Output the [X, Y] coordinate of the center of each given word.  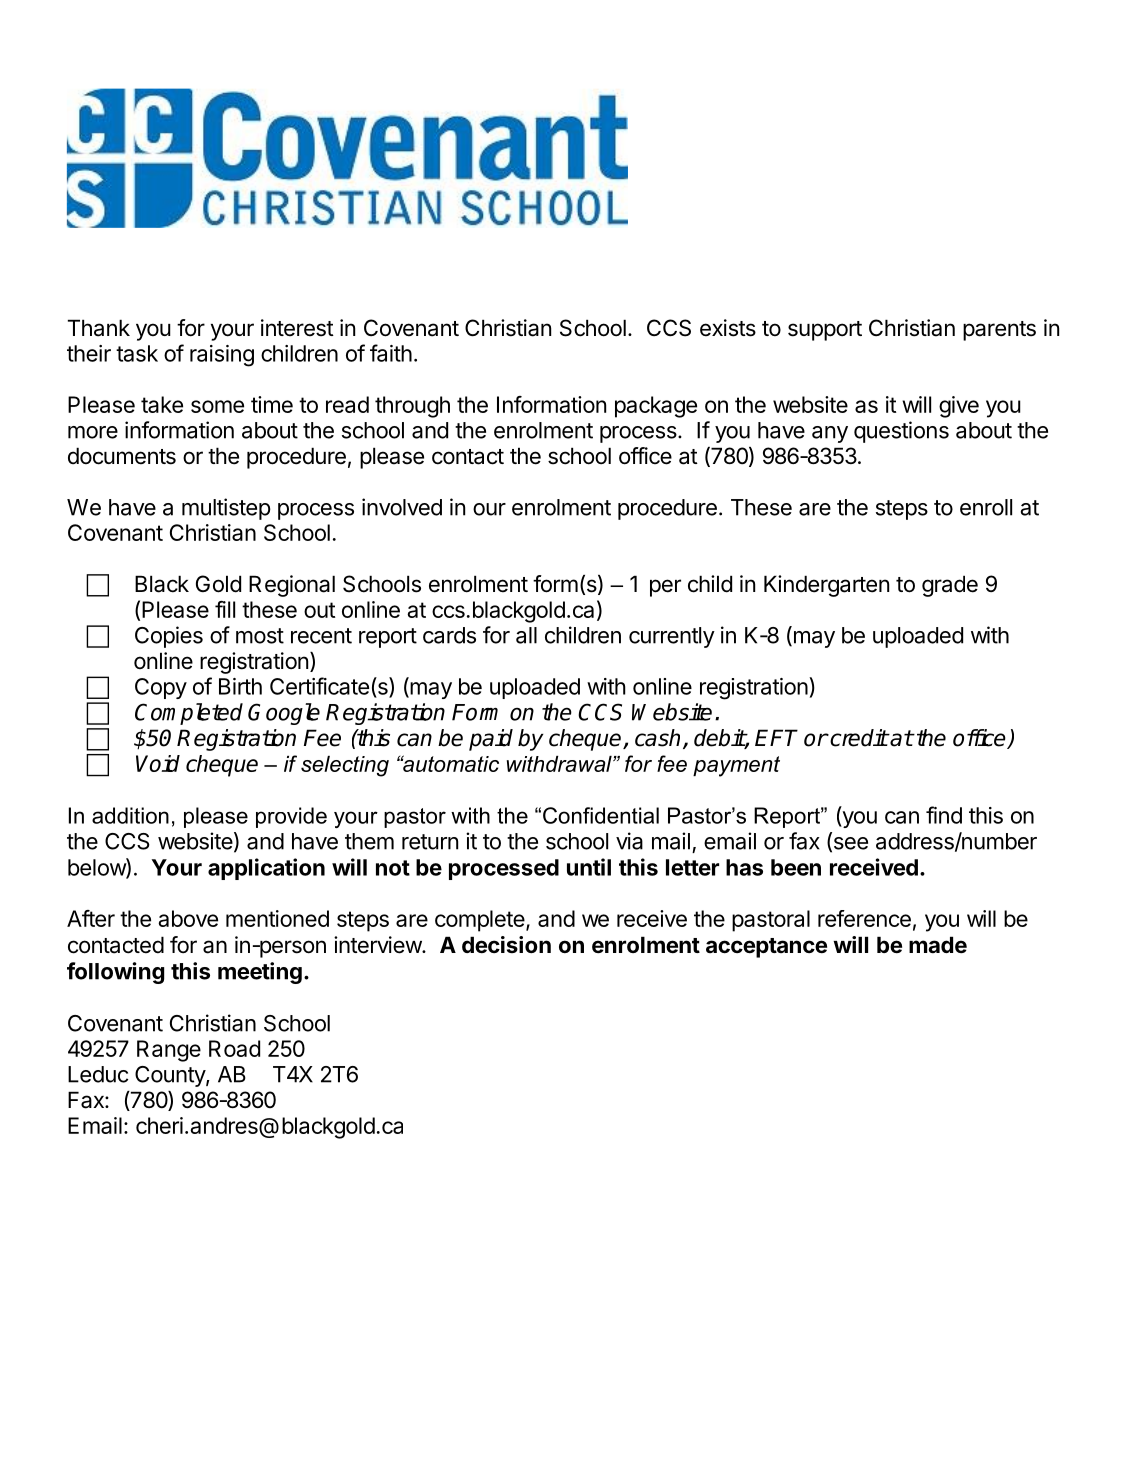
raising [222, 356]
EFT [776, 737]
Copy [161, 688]
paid [491, 740]
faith [391, 353]
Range [169, 1051]
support [825, 331]
